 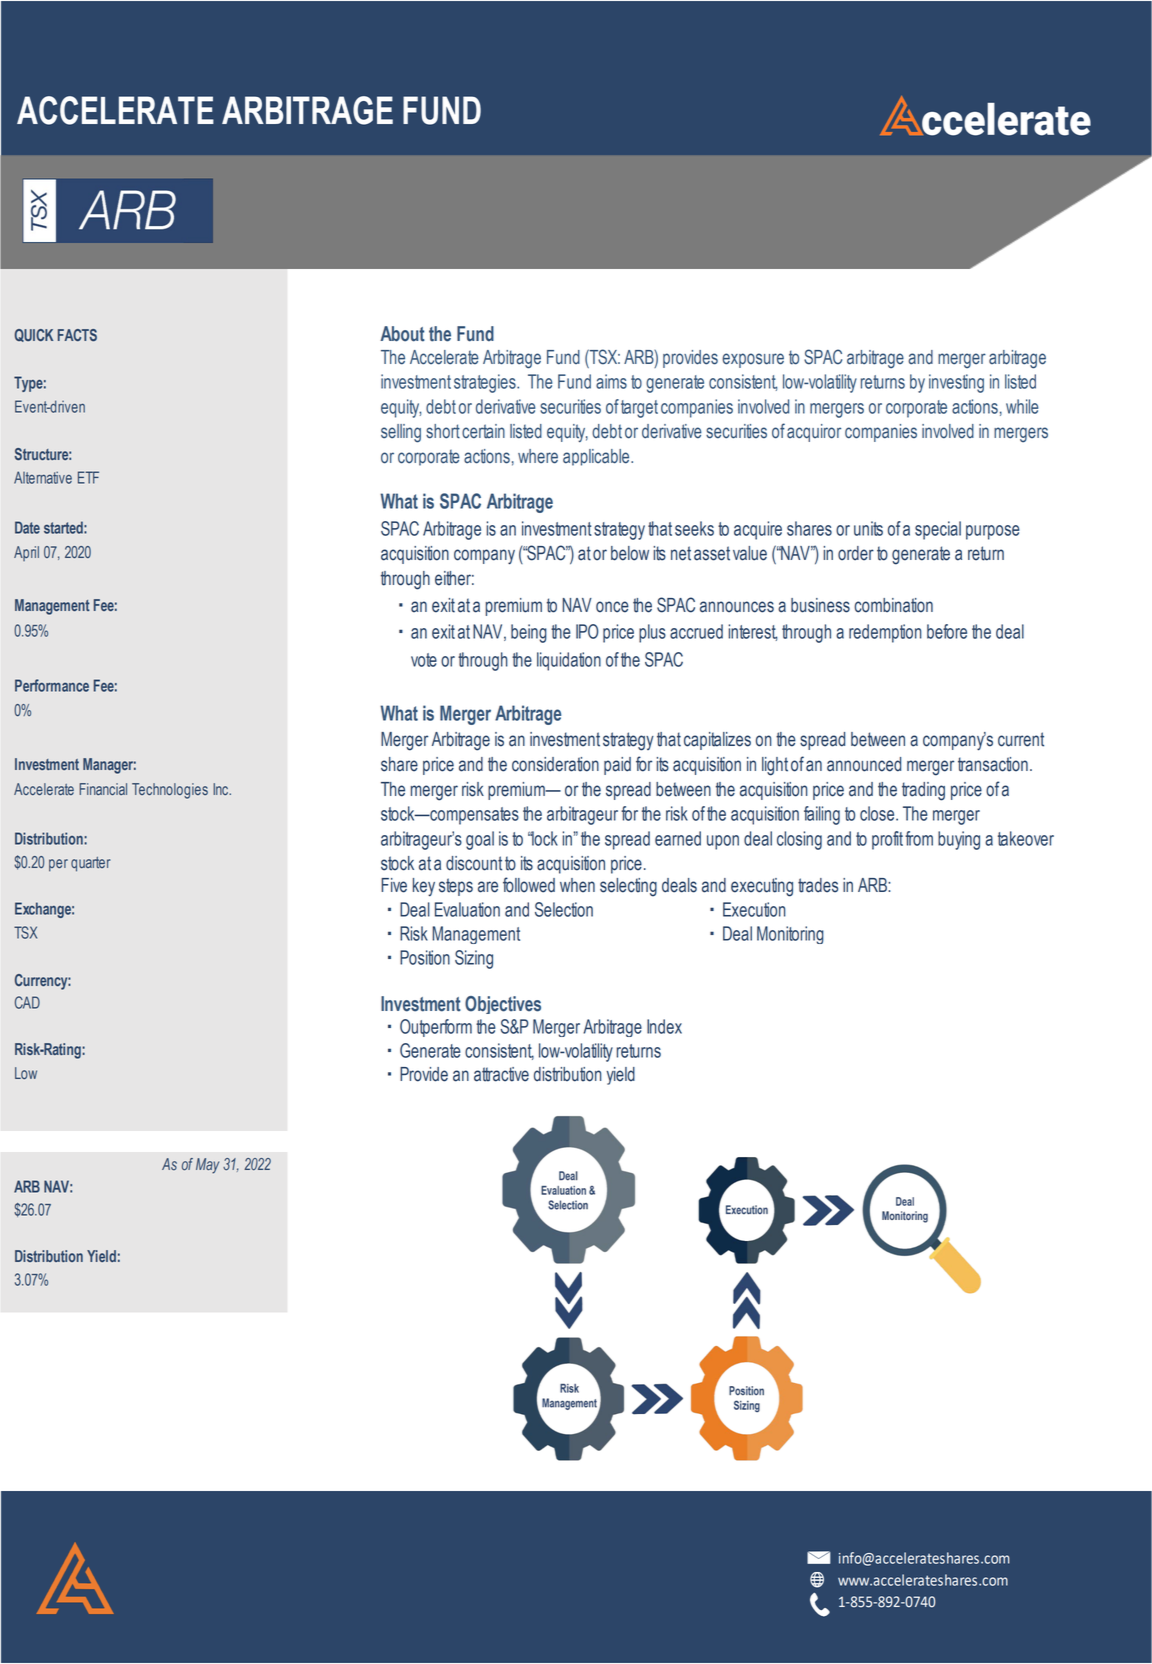 What do you see at coordinates (956, 383) in the screenshot?
I see `investing` at bounding box center [956, 383].
